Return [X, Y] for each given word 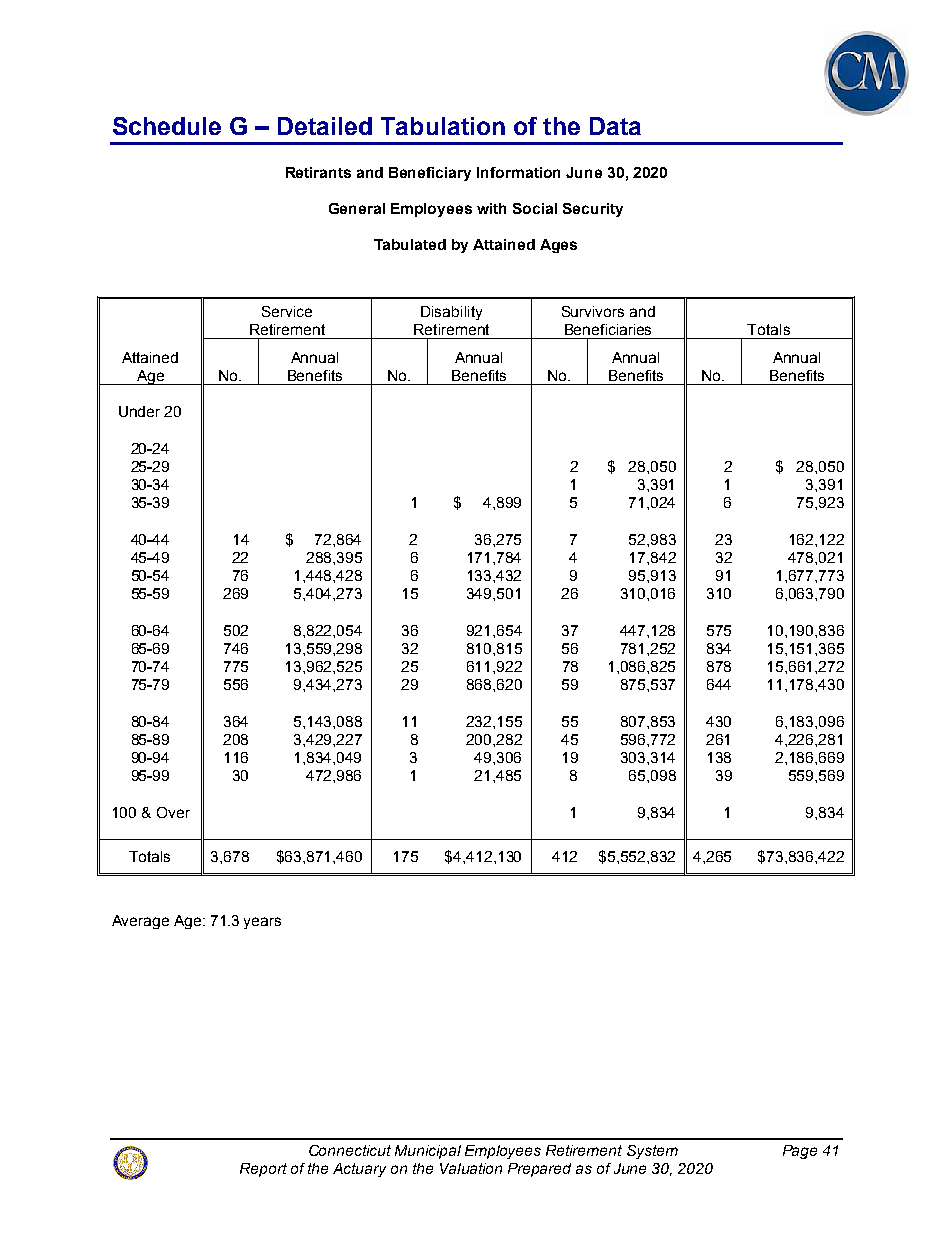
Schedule [167, 126]
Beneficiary [430, 174]
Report [263, 1170]
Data [615, 126]
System [652, 1152]
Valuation [471, 1168]
